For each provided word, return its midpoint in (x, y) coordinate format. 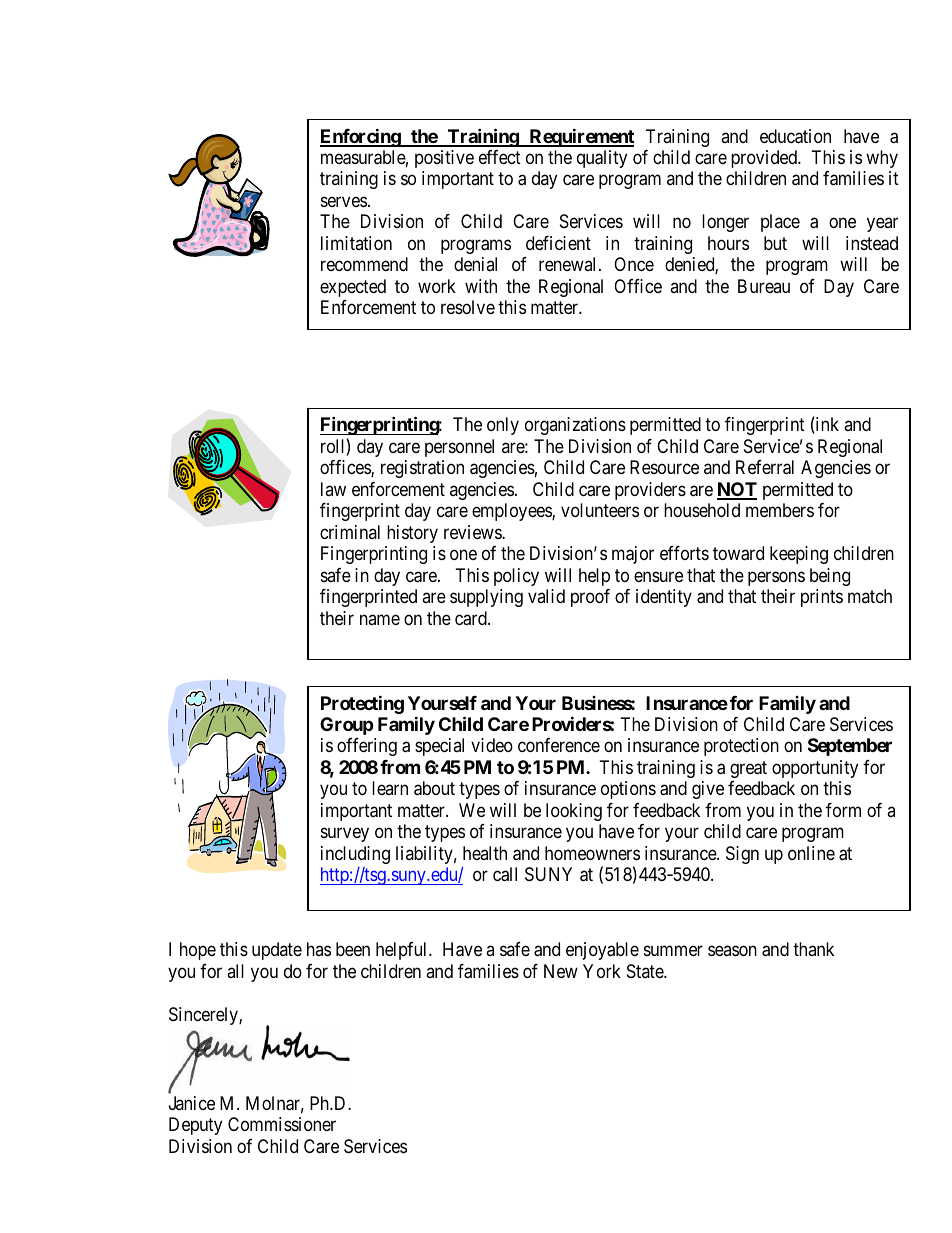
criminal (350, 532)
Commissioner (282, 1124)
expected (353, 288)
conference (559, 745)
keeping (799, 555)
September (850, 747)
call (505, 874)
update (277, 951)
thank (813, 949)
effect (500, 157)
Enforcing (361, 137)
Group (347, 726)
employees (512, 512)
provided (765, 159)
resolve (468, 307)
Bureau (764, 286)
